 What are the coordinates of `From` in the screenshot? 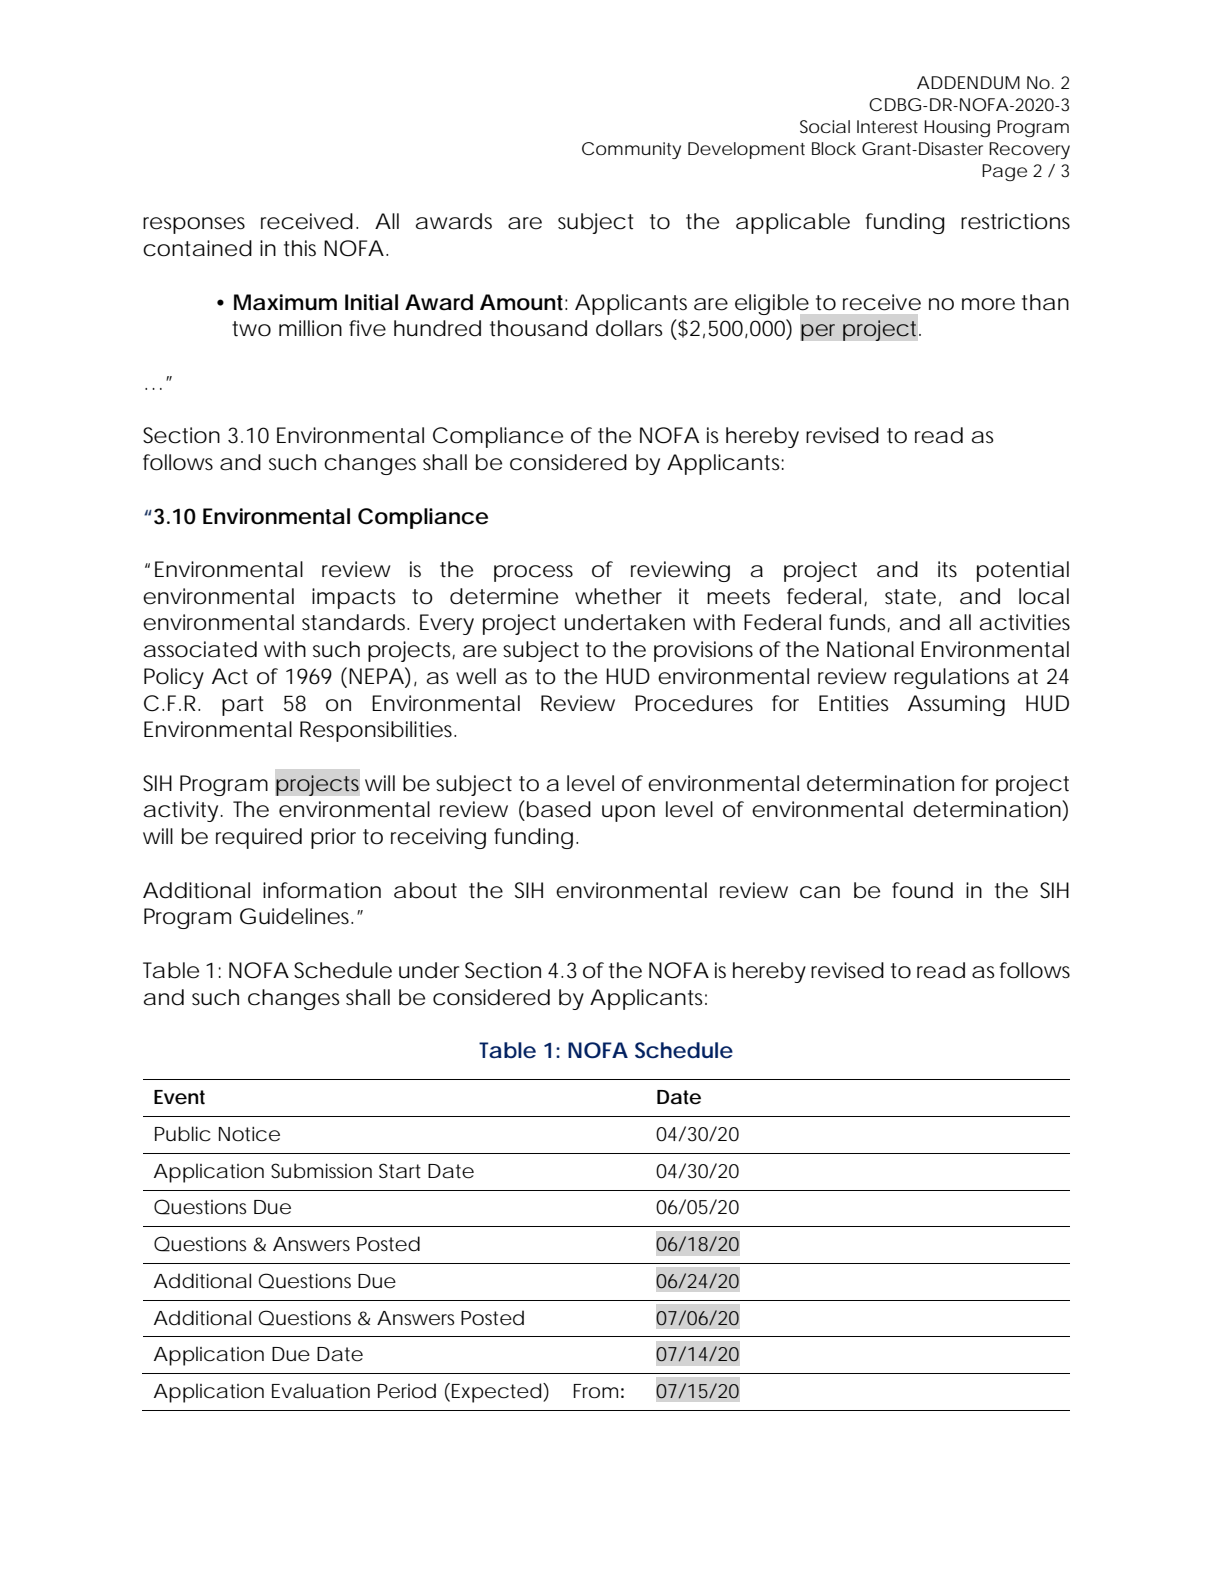 It's located at (595, 1391).
